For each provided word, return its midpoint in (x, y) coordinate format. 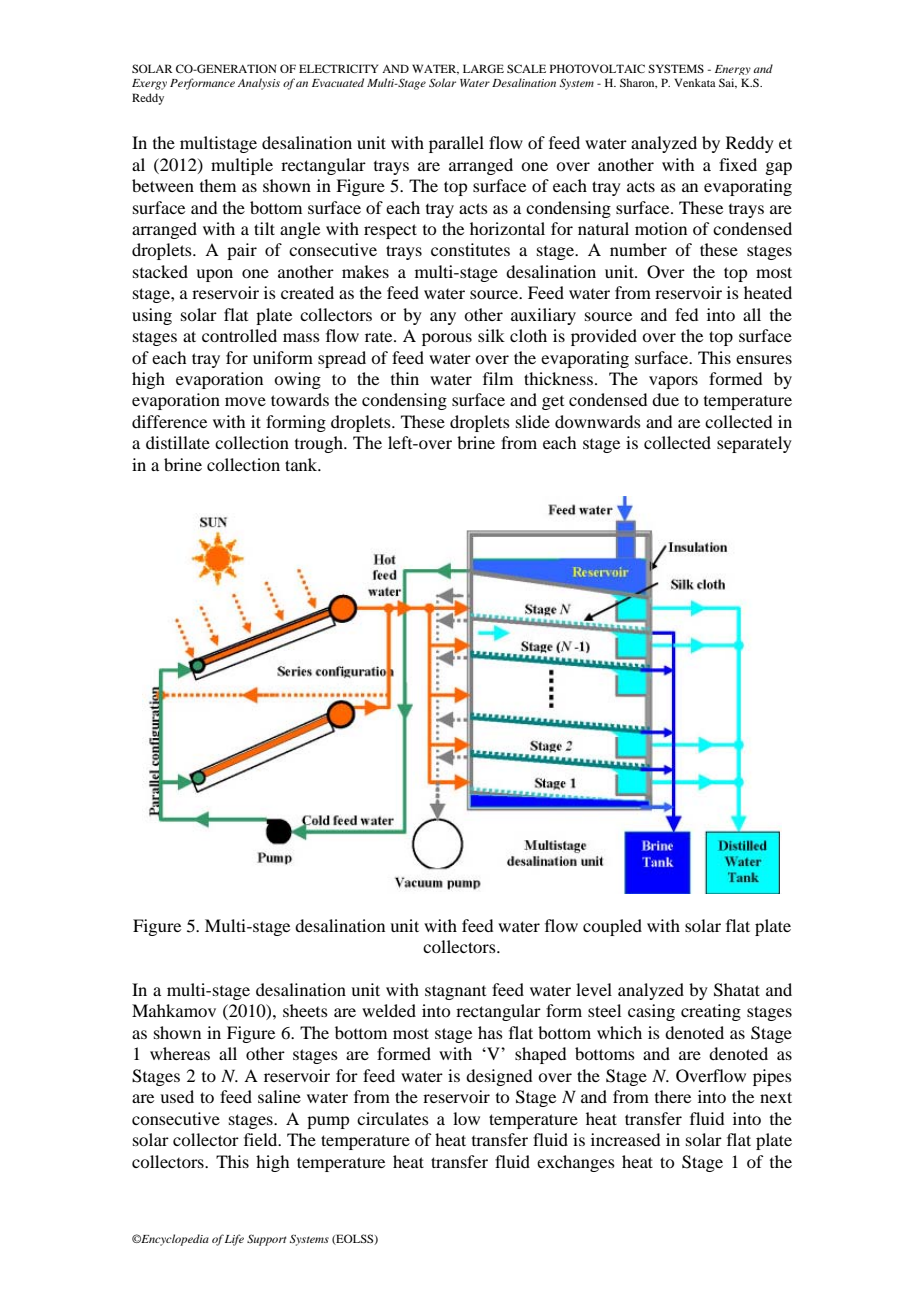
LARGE (483, 68)
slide (533, 421)
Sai (728, 83)
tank (302, 464)
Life (234, 1240)
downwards (598, 421)
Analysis (259, 84)
